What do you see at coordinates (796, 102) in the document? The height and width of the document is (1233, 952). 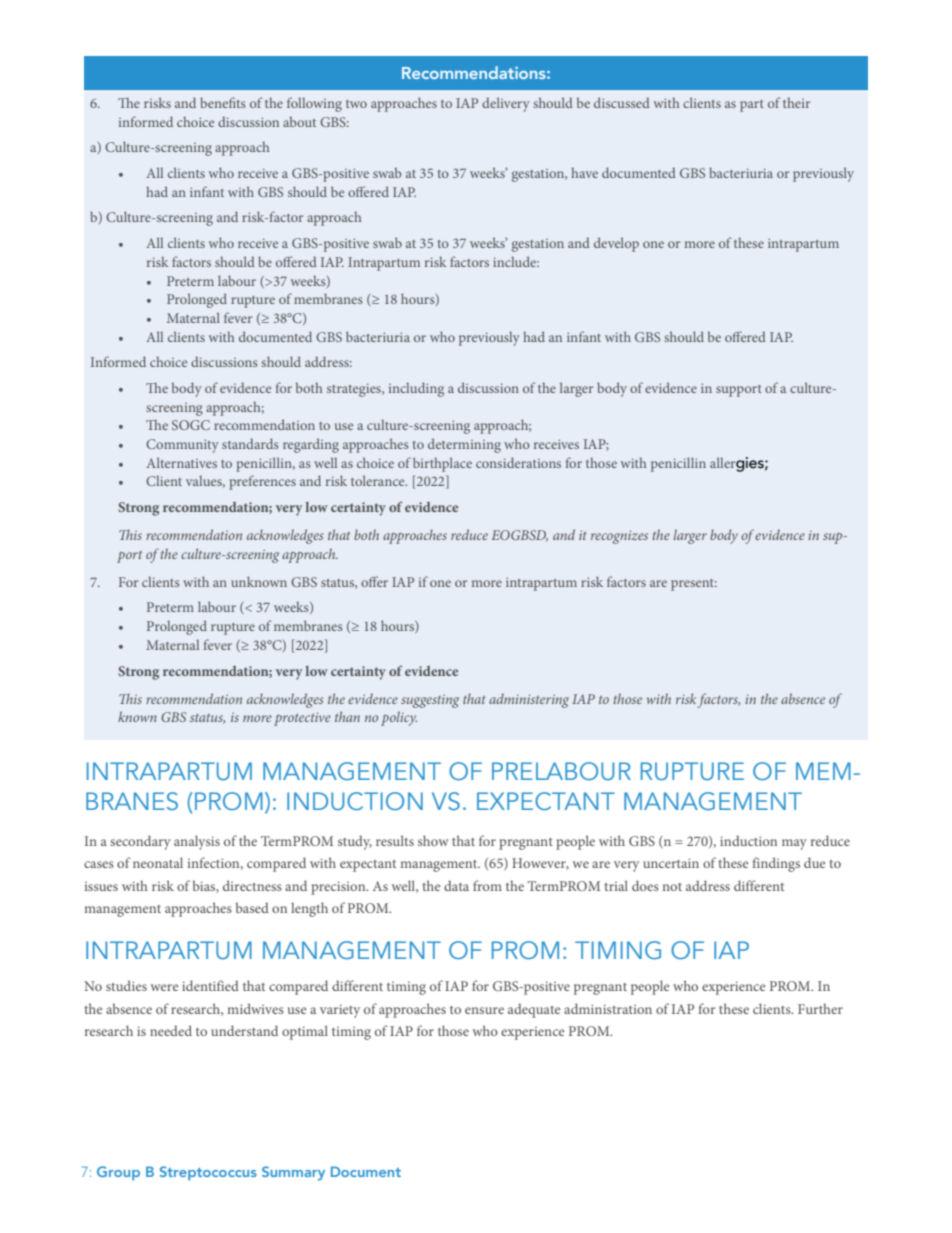 I see `their` at bounding box center [796, 102].
